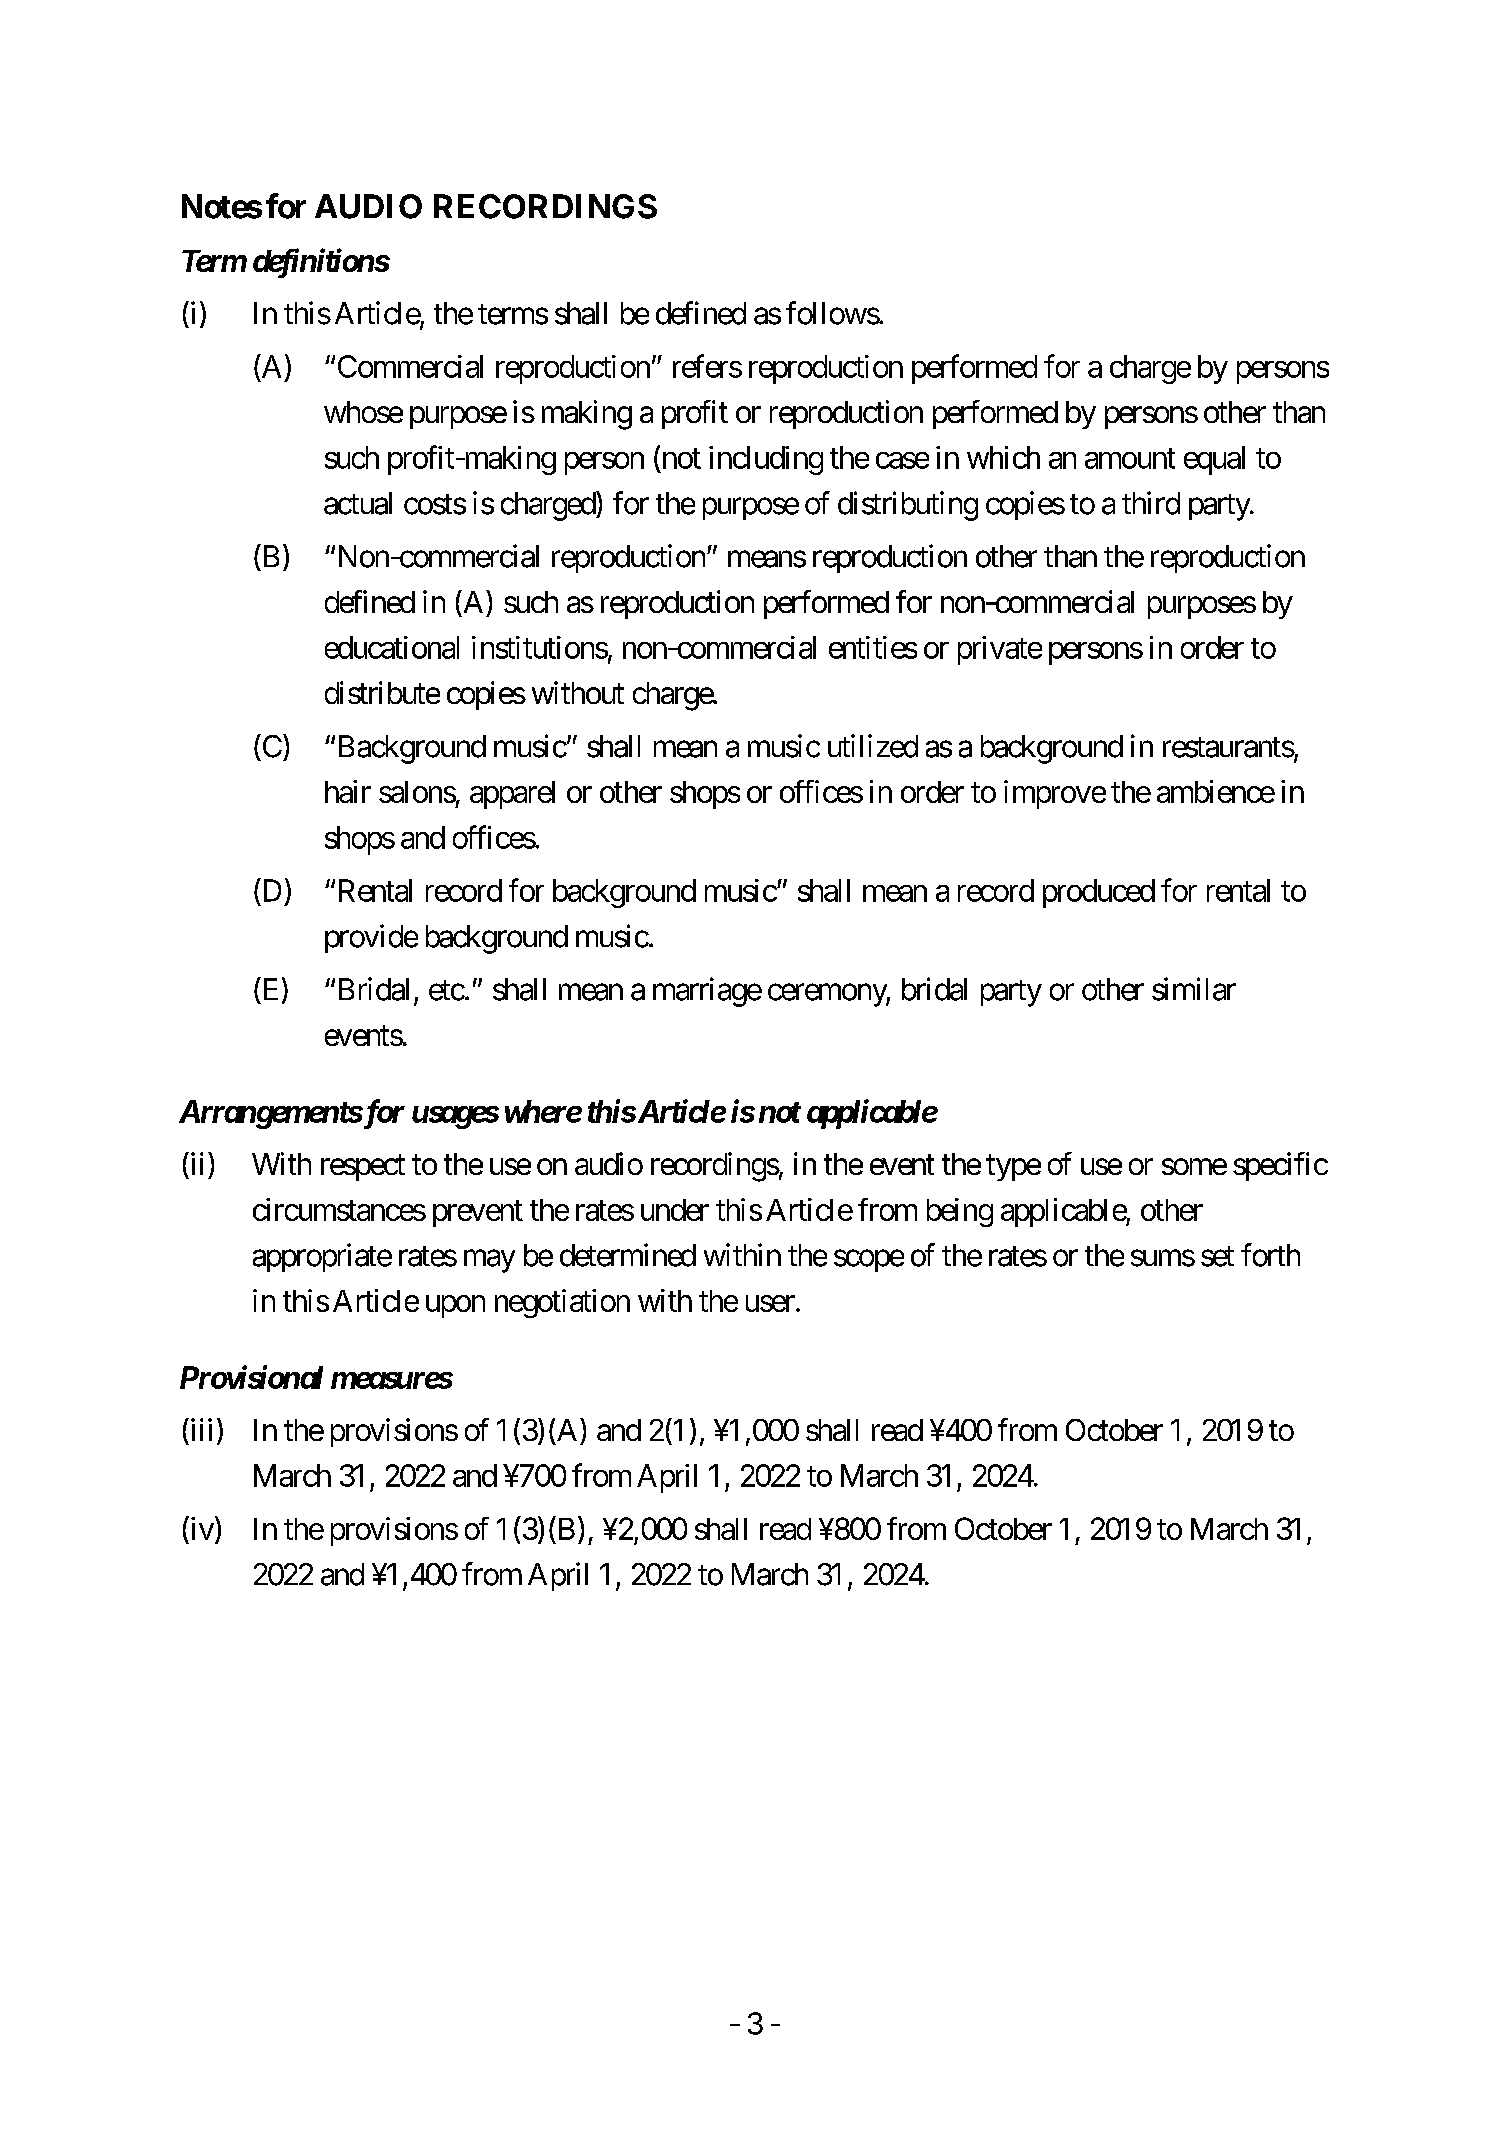 The width and height of the screenshot is (1507, 2132). What do you see at coordinates (1151, 503) in the screenshot?
I see `third` at bounding box center [1151, 503].
